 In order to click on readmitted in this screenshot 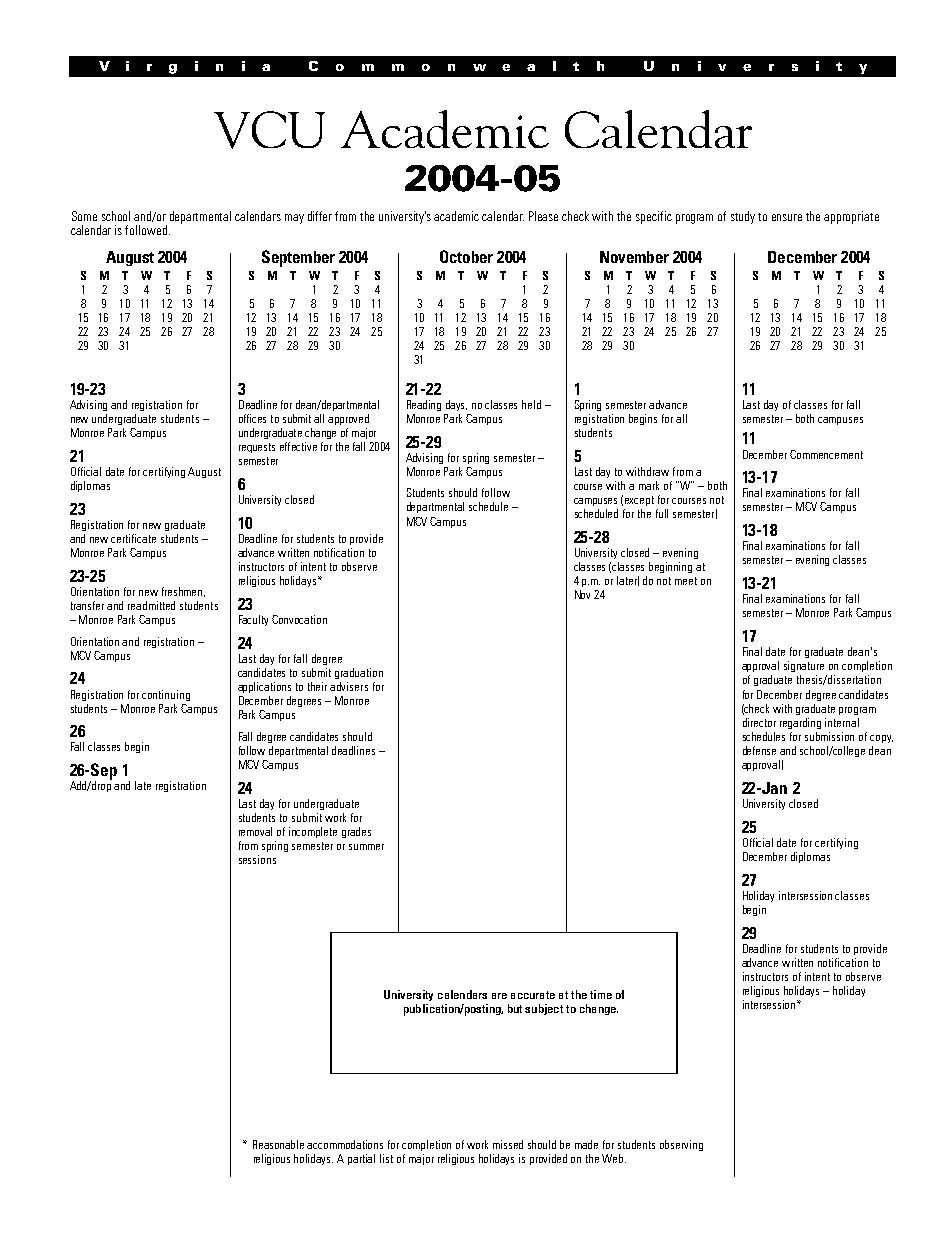, I will do `click(151, 605)`.
